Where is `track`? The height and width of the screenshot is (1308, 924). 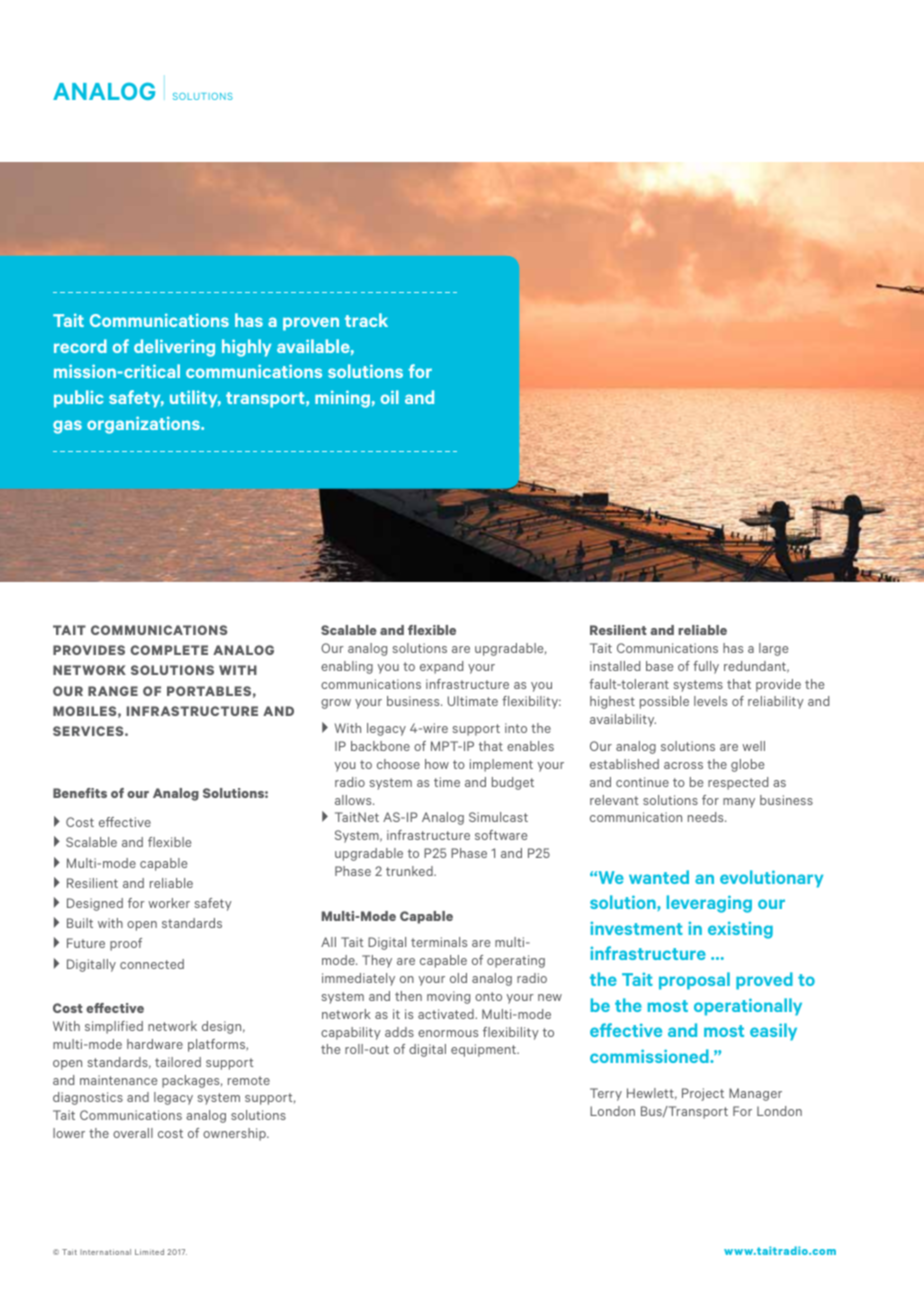 track is located at coordinates (366, 320).
